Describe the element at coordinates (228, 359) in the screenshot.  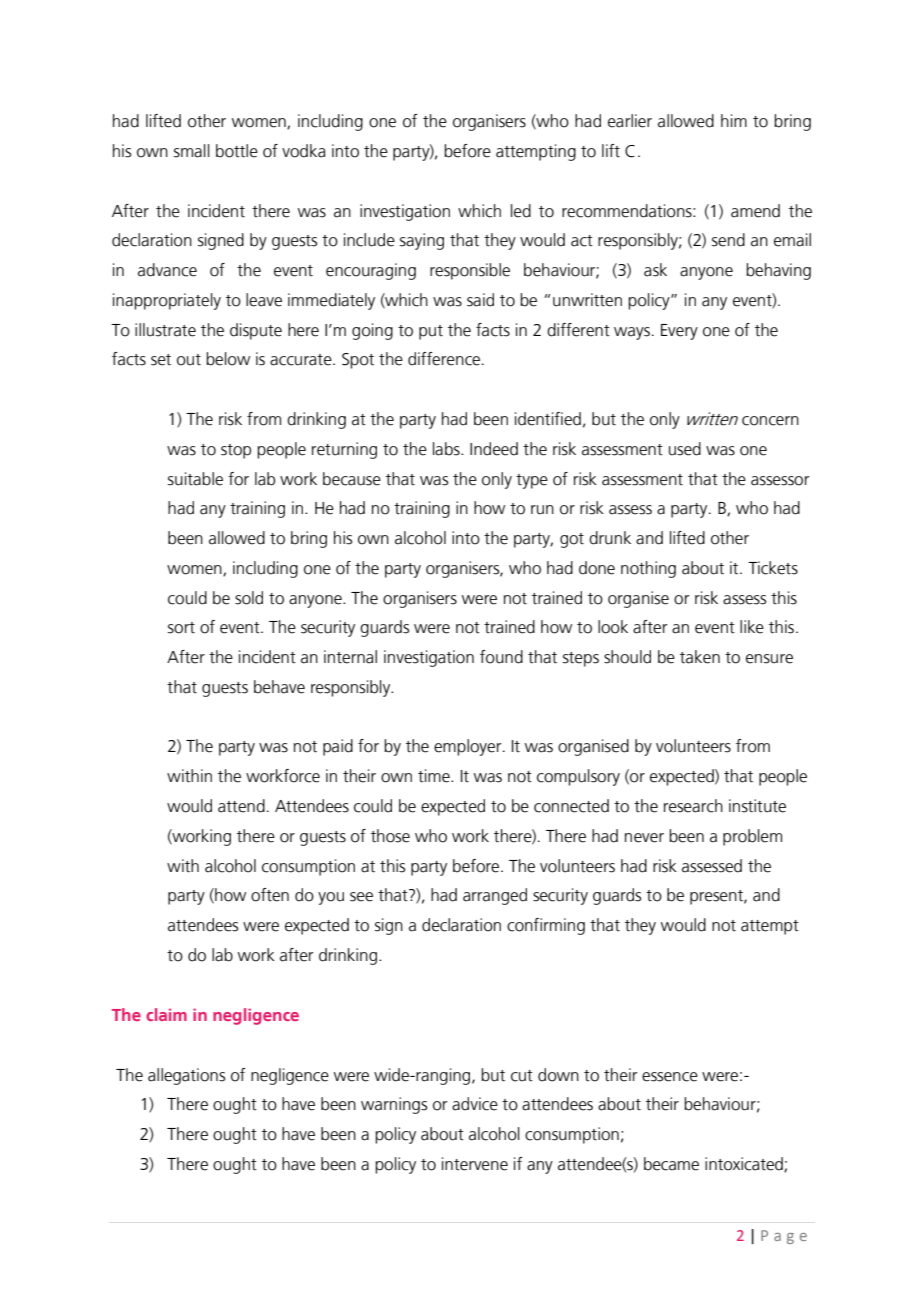
I see `below` at that location.
